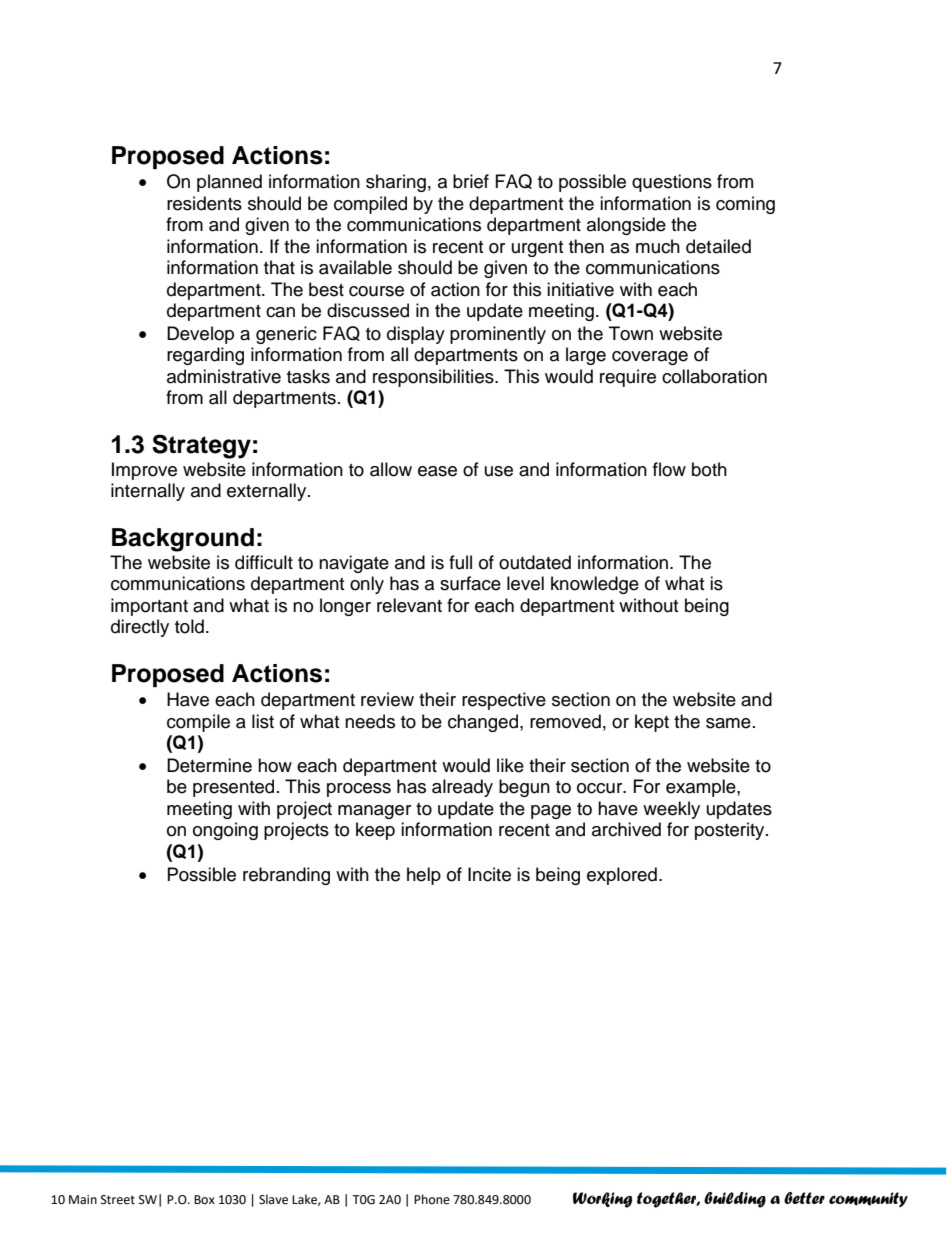  Describe the element at coordinates (504, 701) in the screenshot. I see `respective` at that location.
